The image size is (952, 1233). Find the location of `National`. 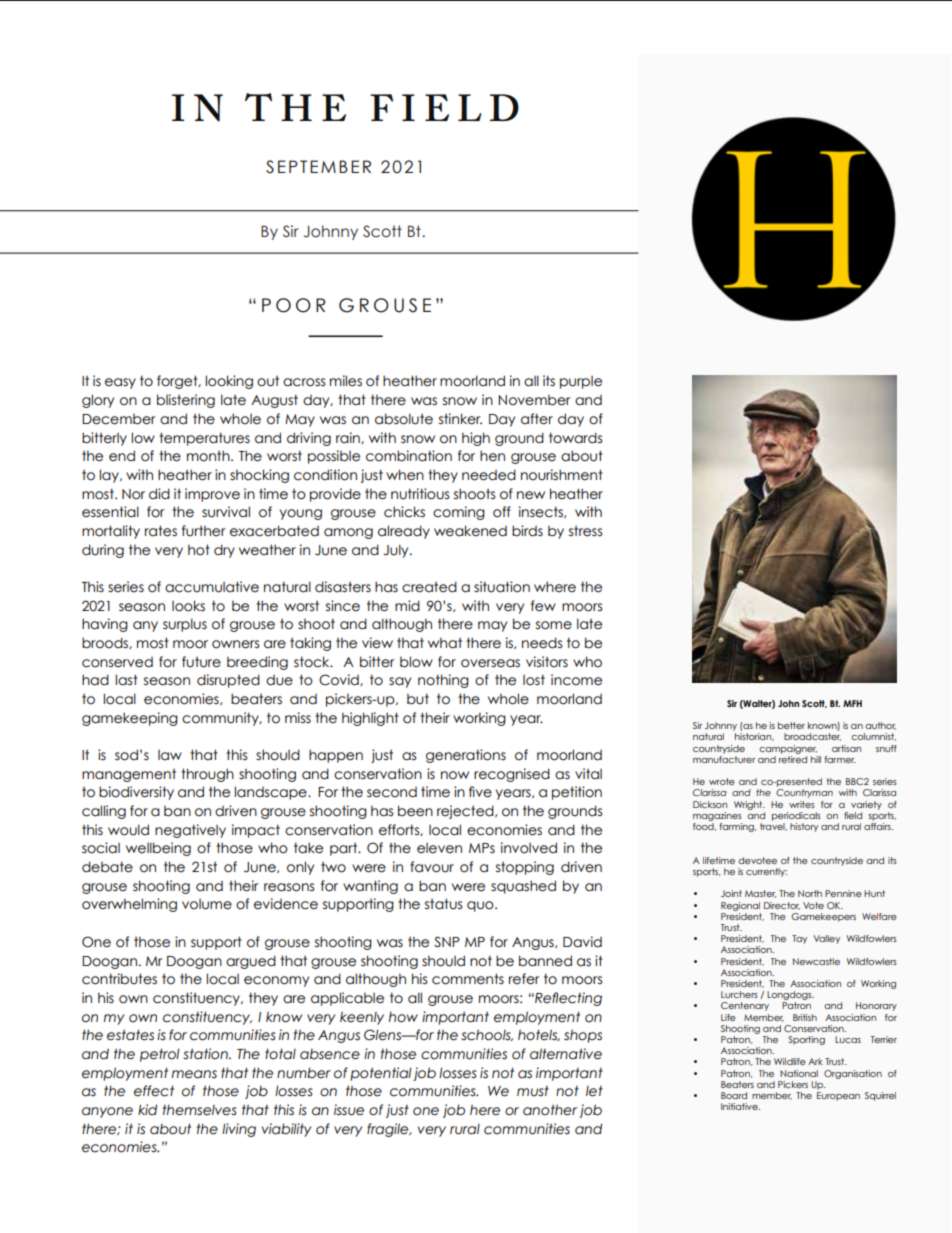

National is located at coordinates (799, 1073).
